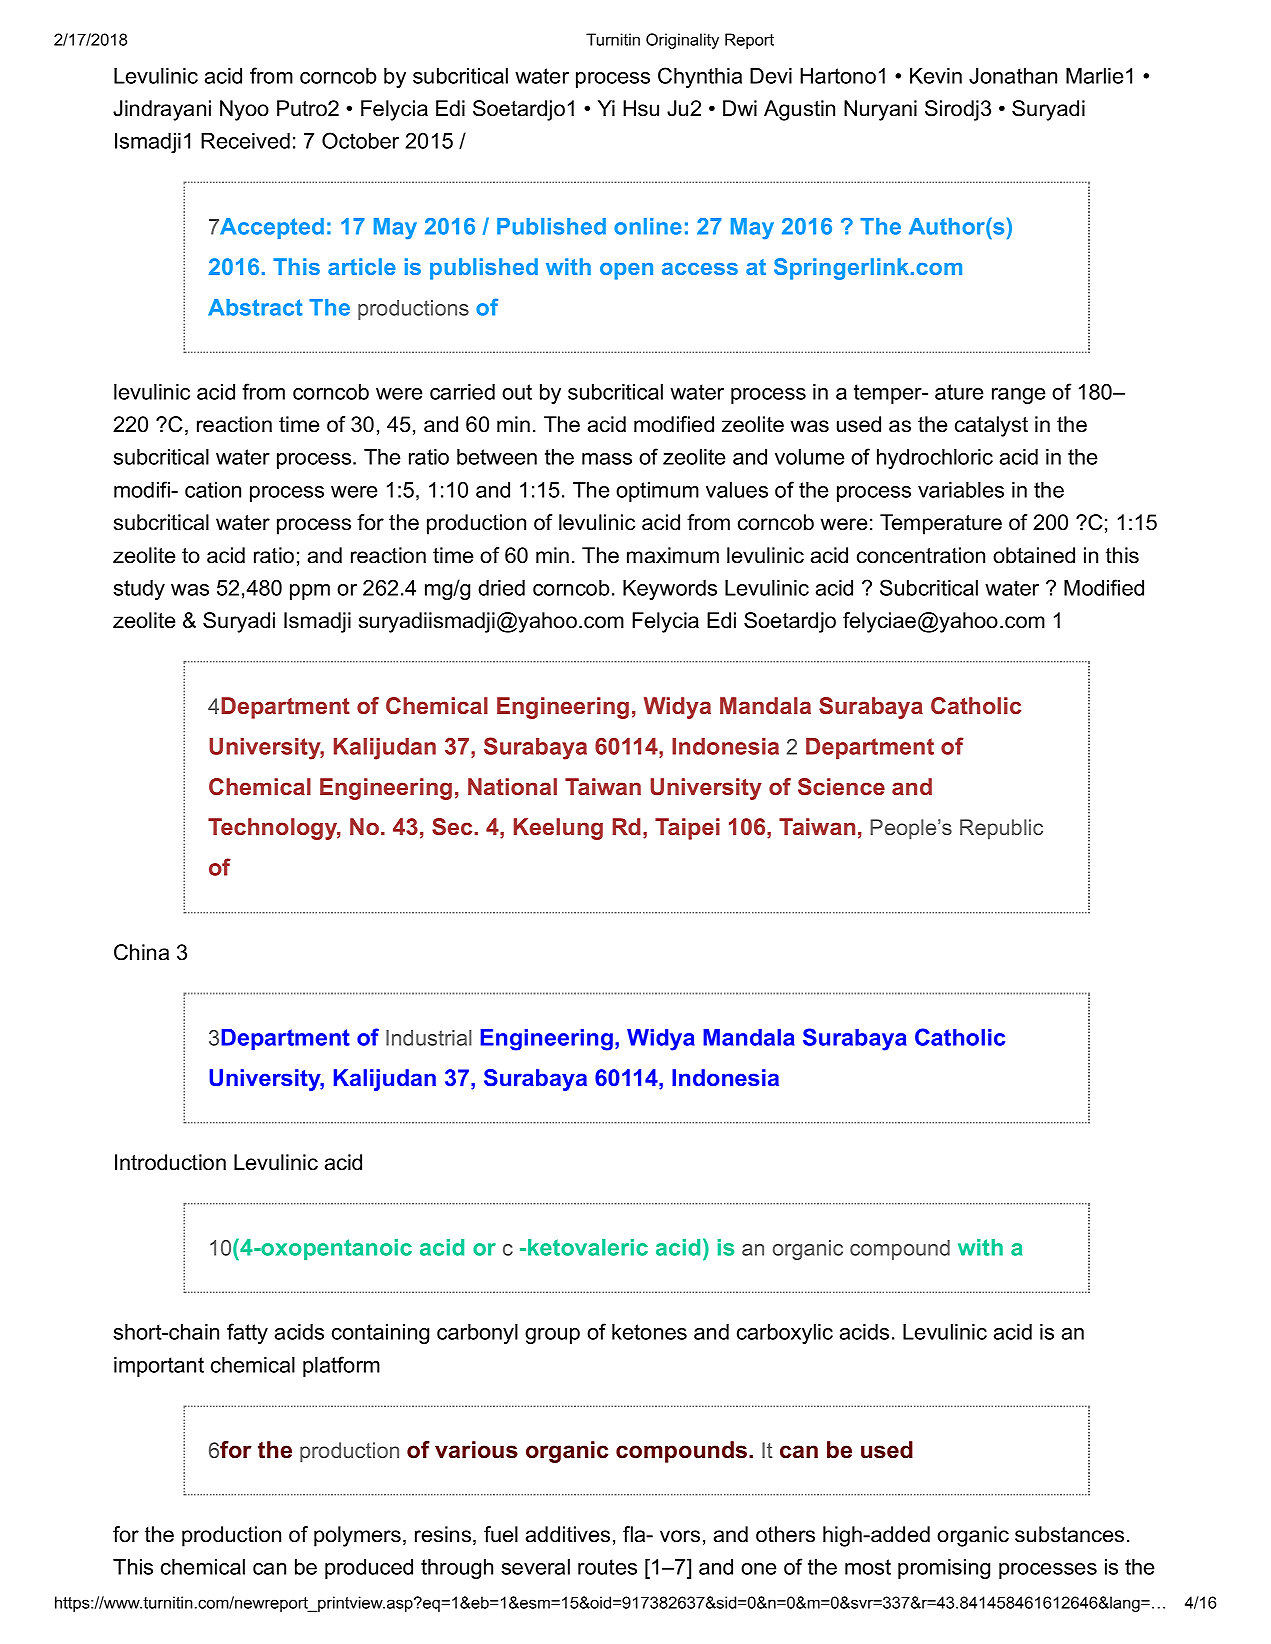 The image size is (1271, 1644). I want to click on promising, so click(944, 1569).
